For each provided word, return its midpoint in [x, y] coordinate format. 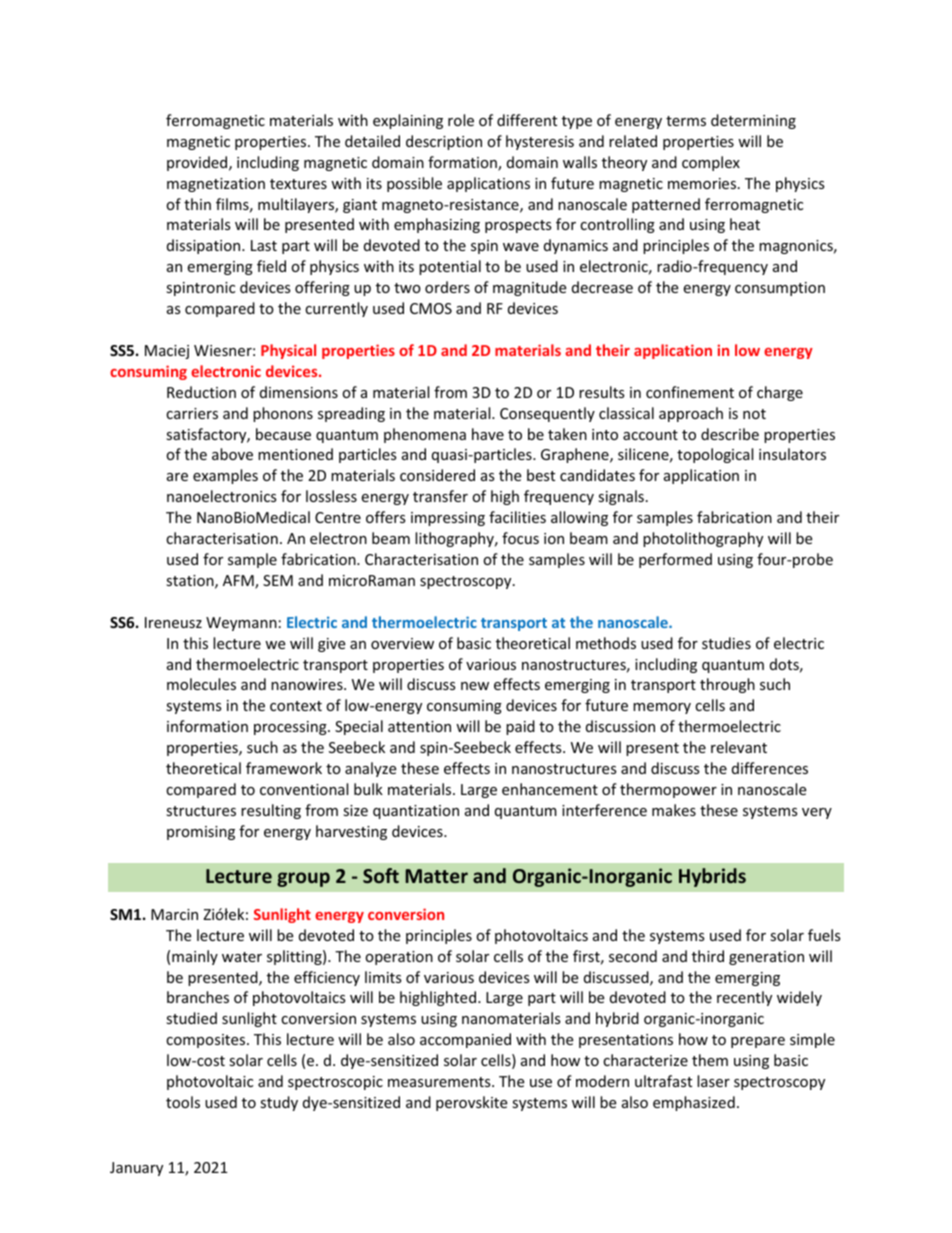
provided [198, 163]
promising [201, 833]
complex [711, 163]
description [444, 142]
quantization [416, 812]
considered [437, 475]
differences [770, 768]
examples [225, 476]
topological [715, 455]
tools [183, 1102]
